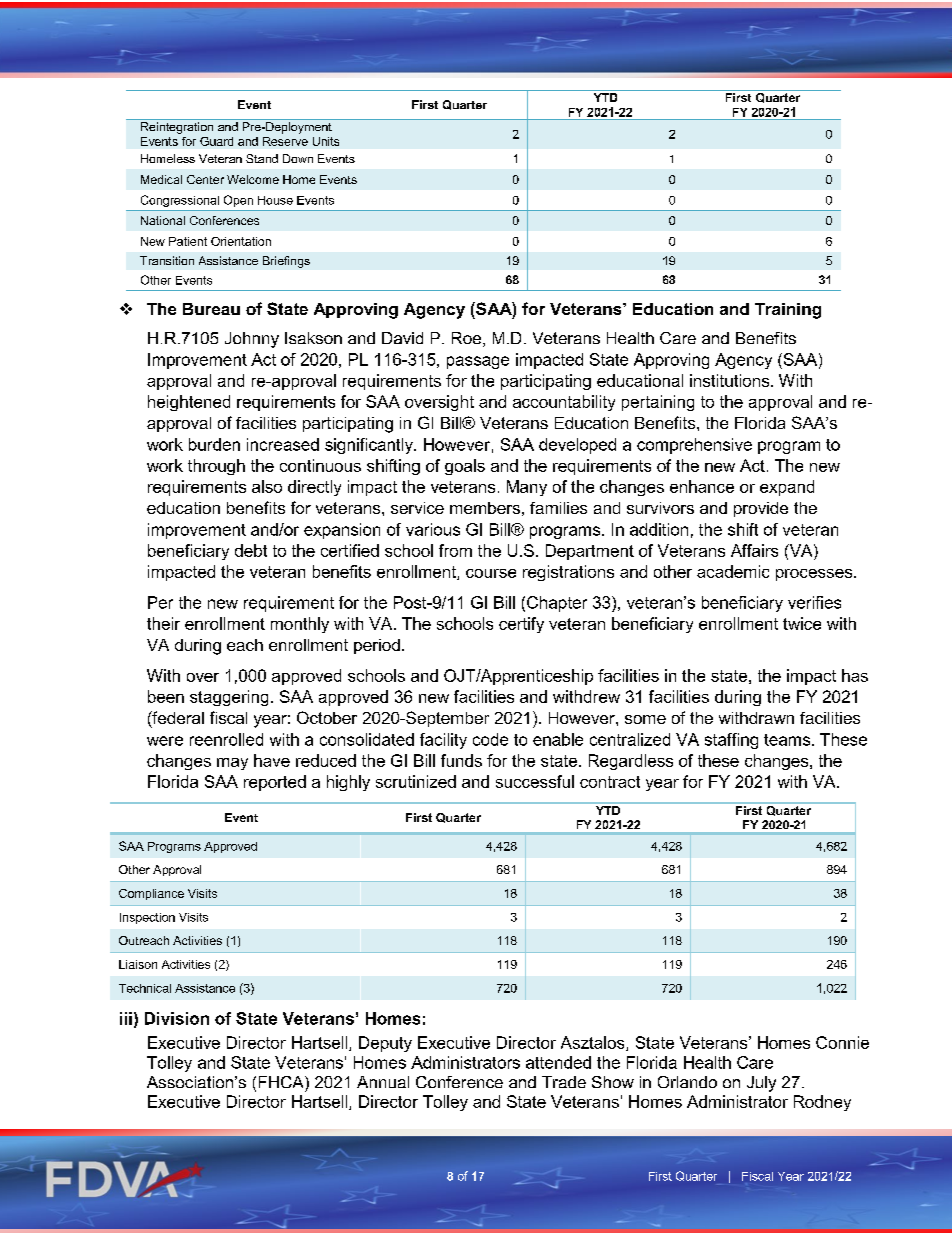 This screenshot has height=1233, width=952. What do you see at coordinates (558, 1062) in the screenshot?
I see `attended` at bounding box center [558, 1062].
